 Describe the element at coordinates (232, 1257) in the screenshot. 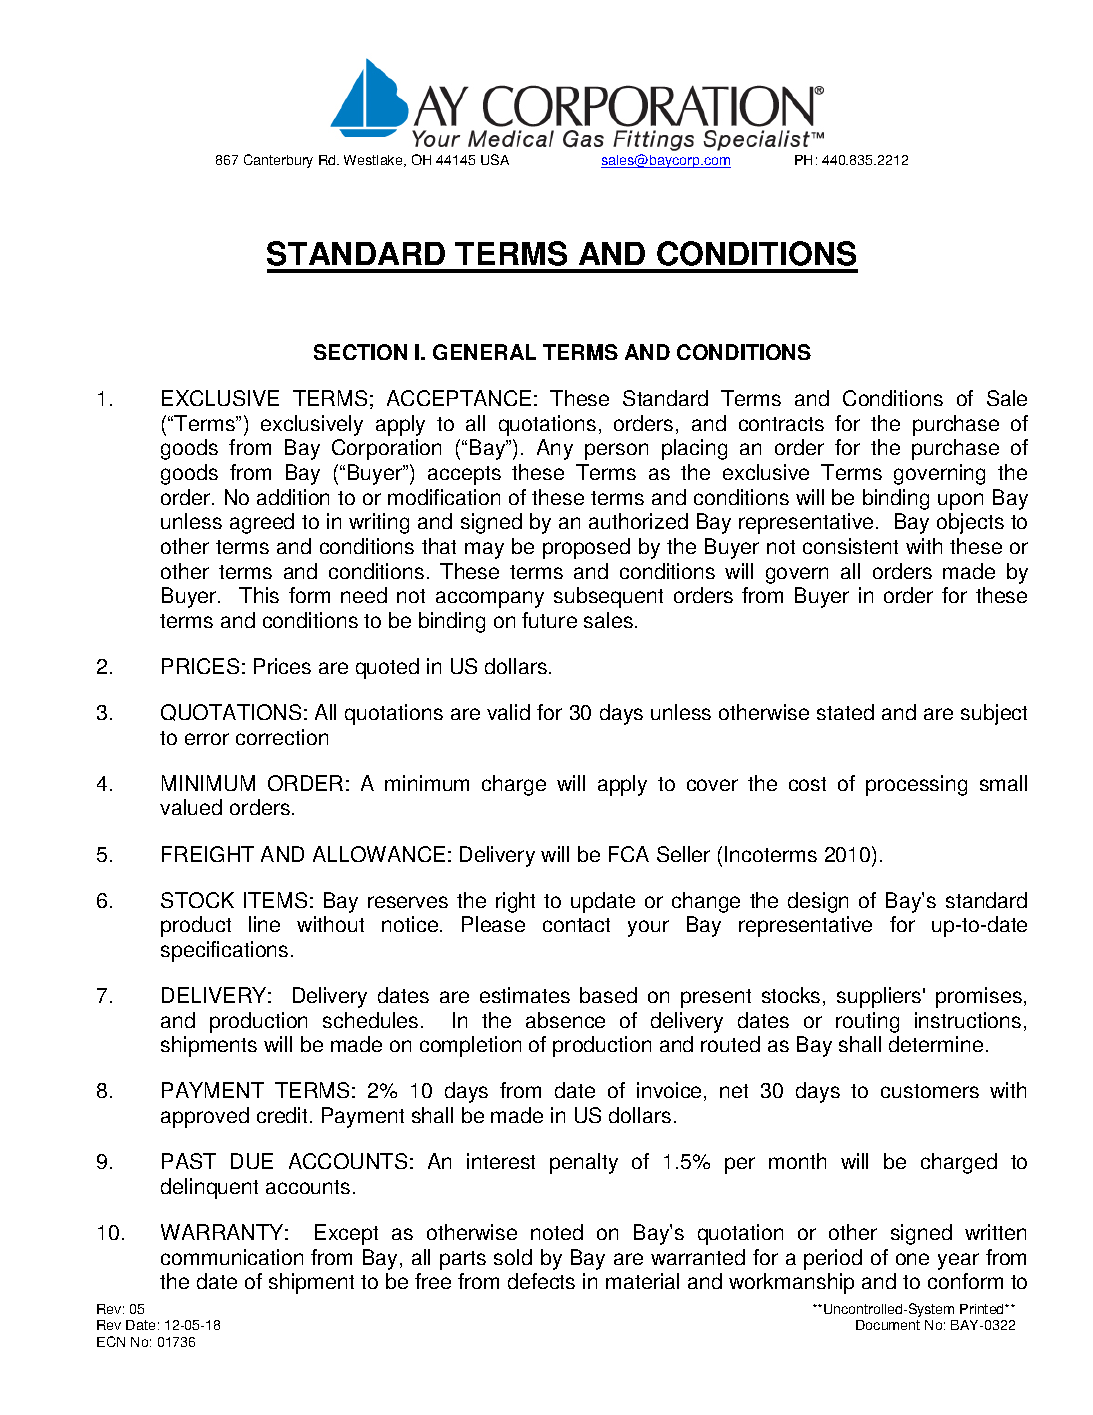

I see `communication` at that location.
